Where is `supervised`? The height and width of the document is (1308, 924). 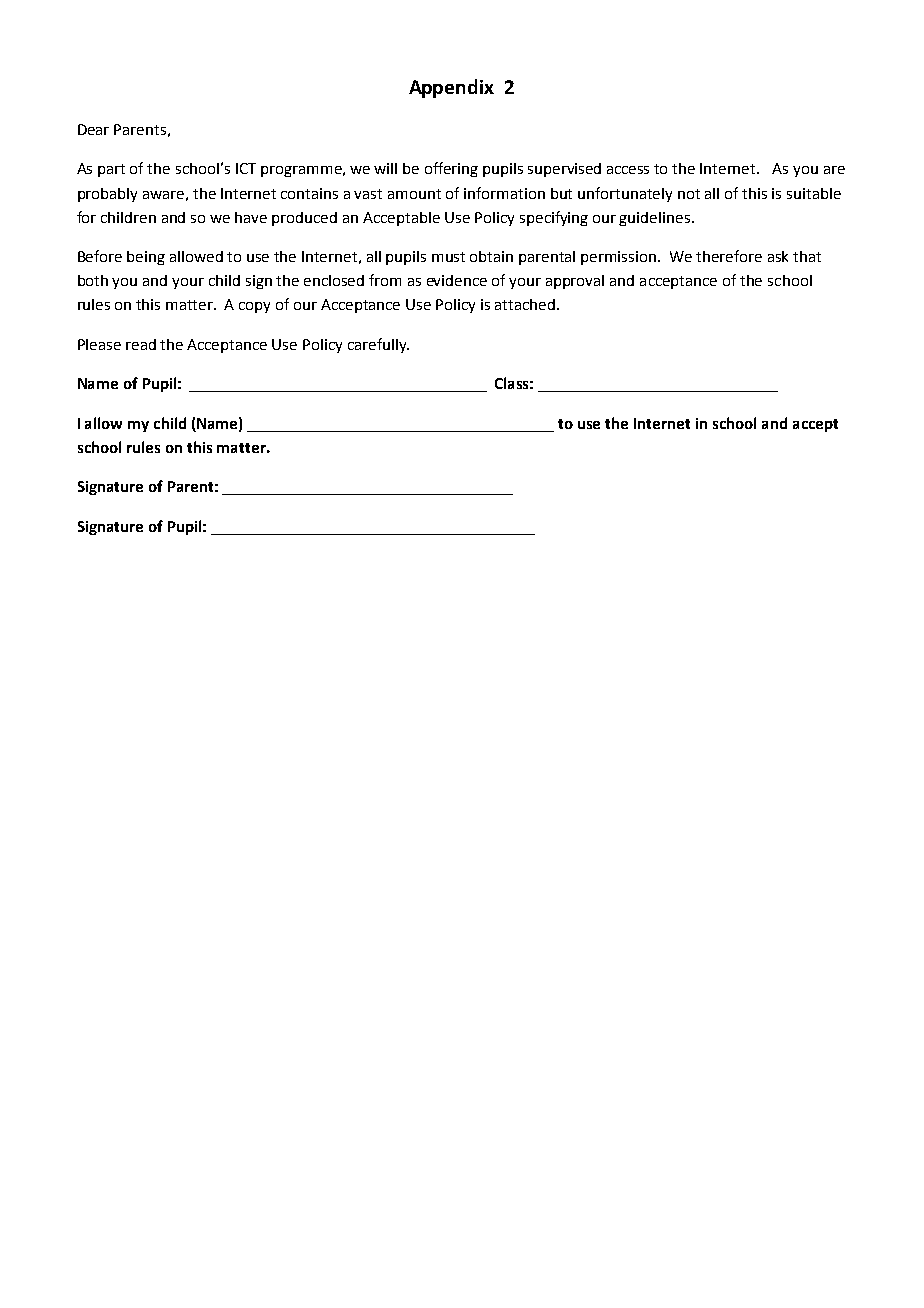 supervised is located at coordinates (564, 170).
